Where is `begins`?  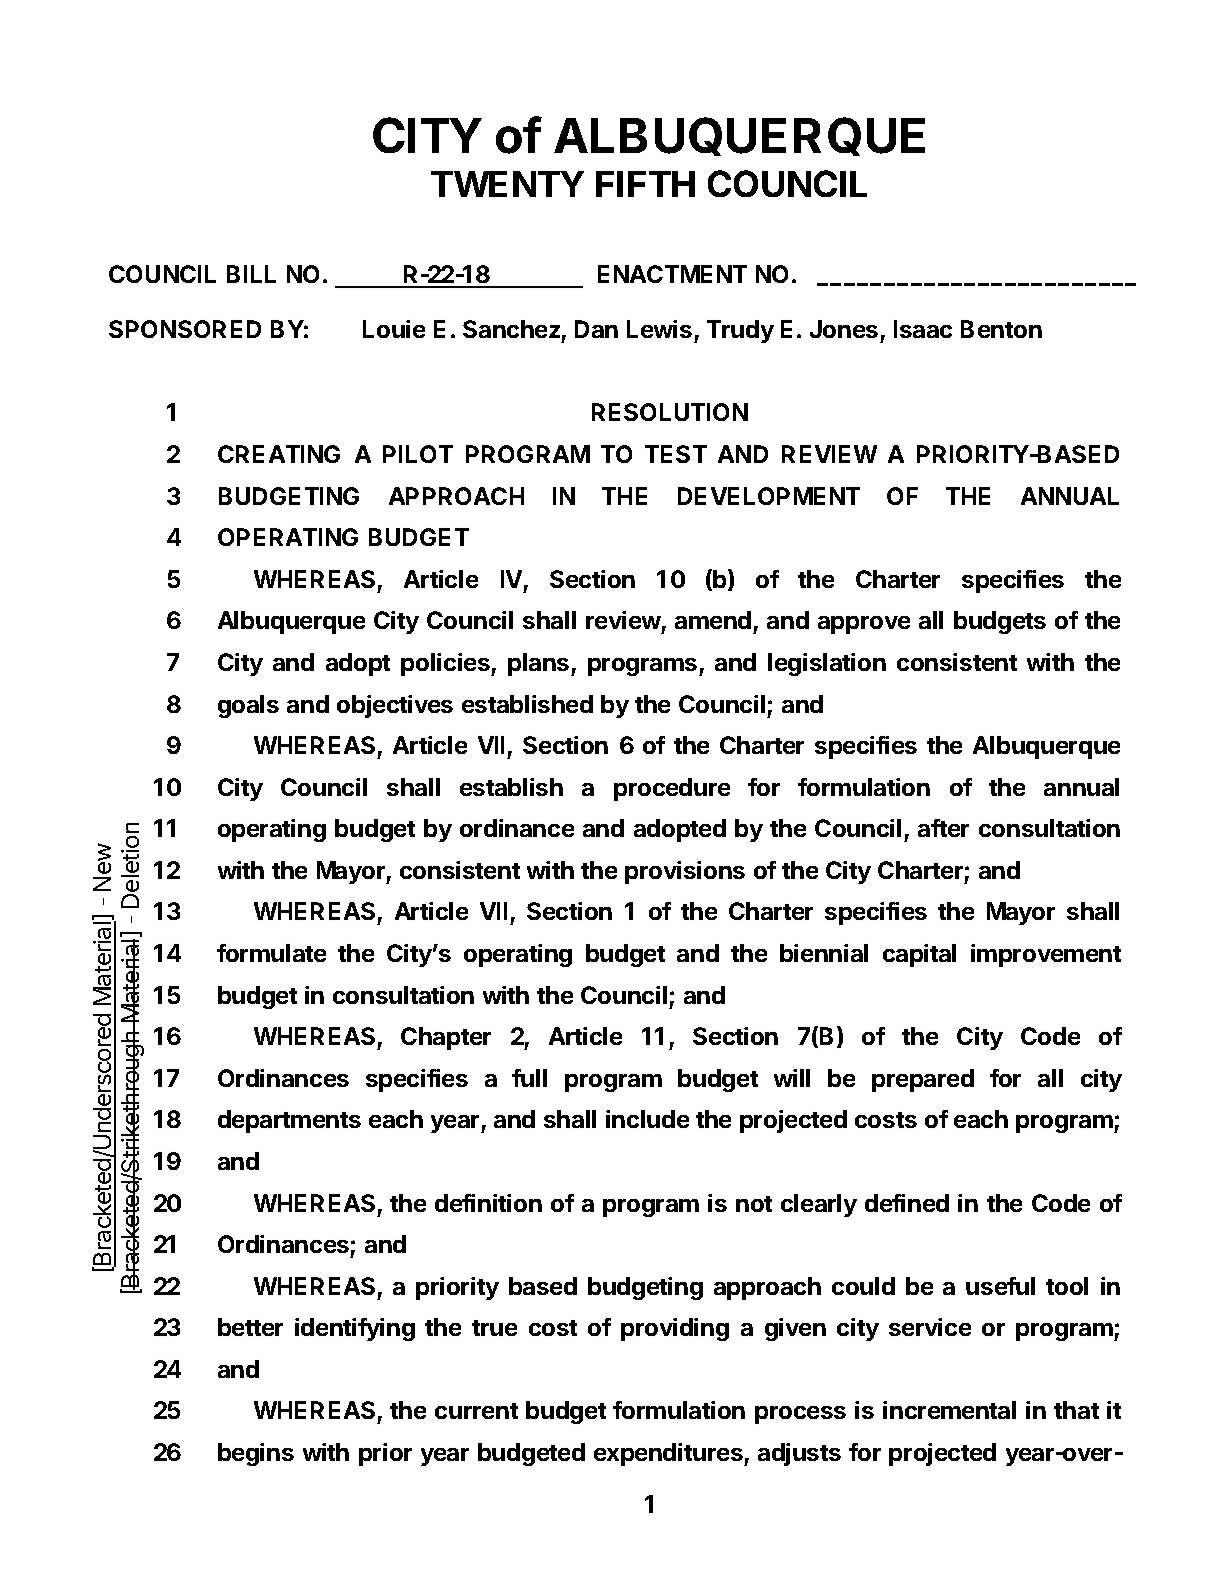
begins is located at coordinates (256, 1454).
